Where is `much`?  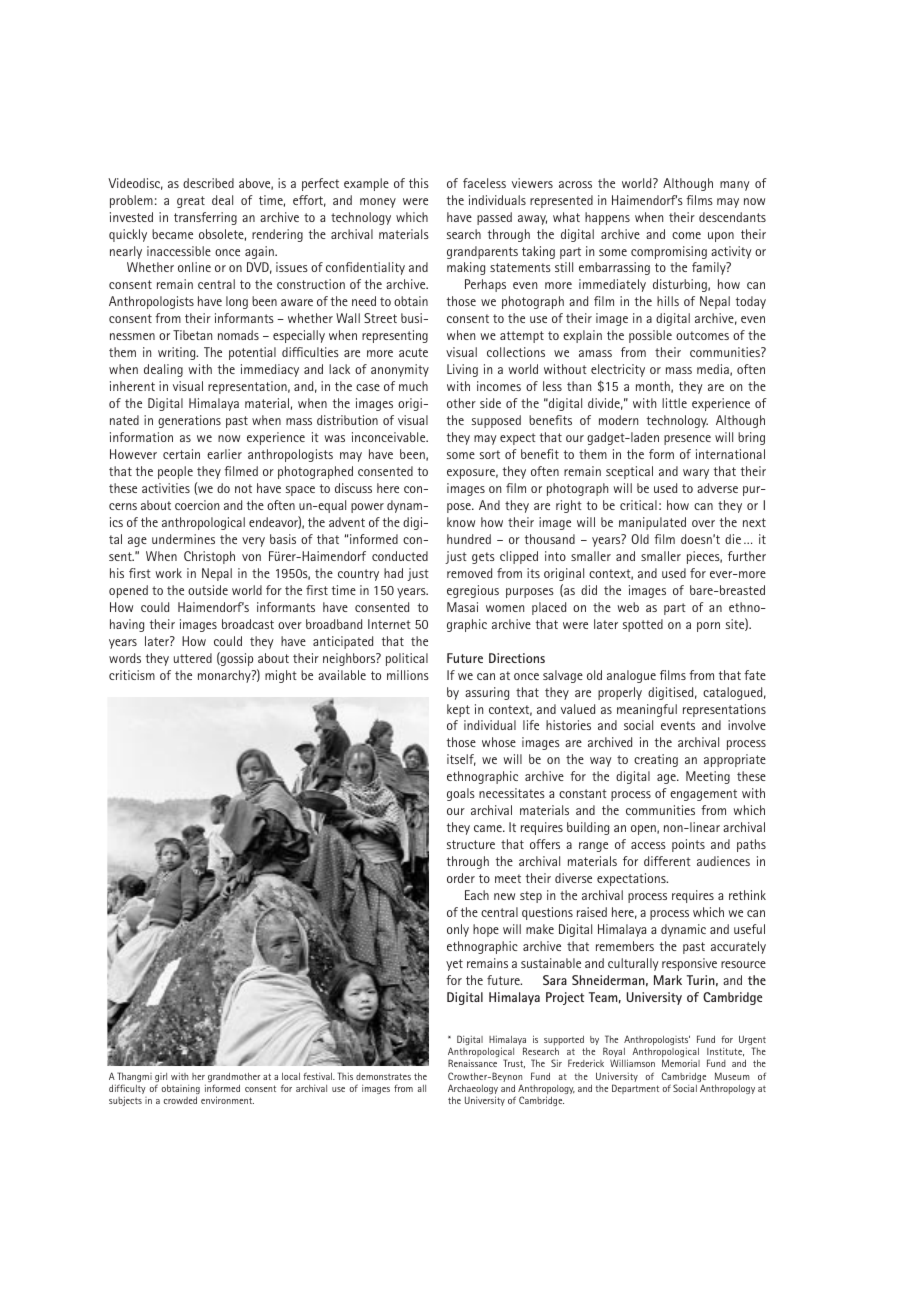
much is located at coordinates (413, 386).
